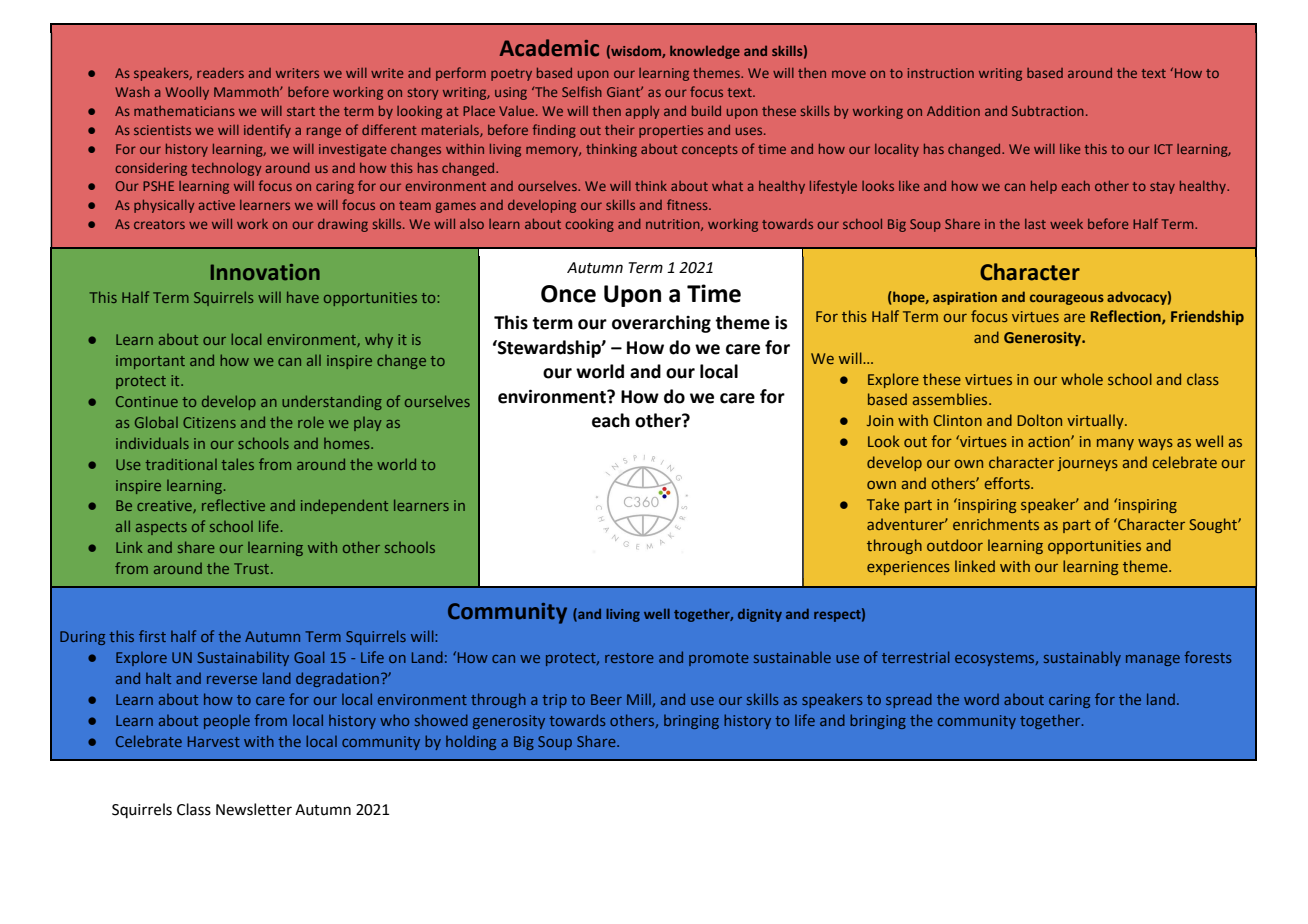 This image has width=1308, height=924. Describe the element at coordinates (941, 73) in the image. I see `instruction` at that location.
